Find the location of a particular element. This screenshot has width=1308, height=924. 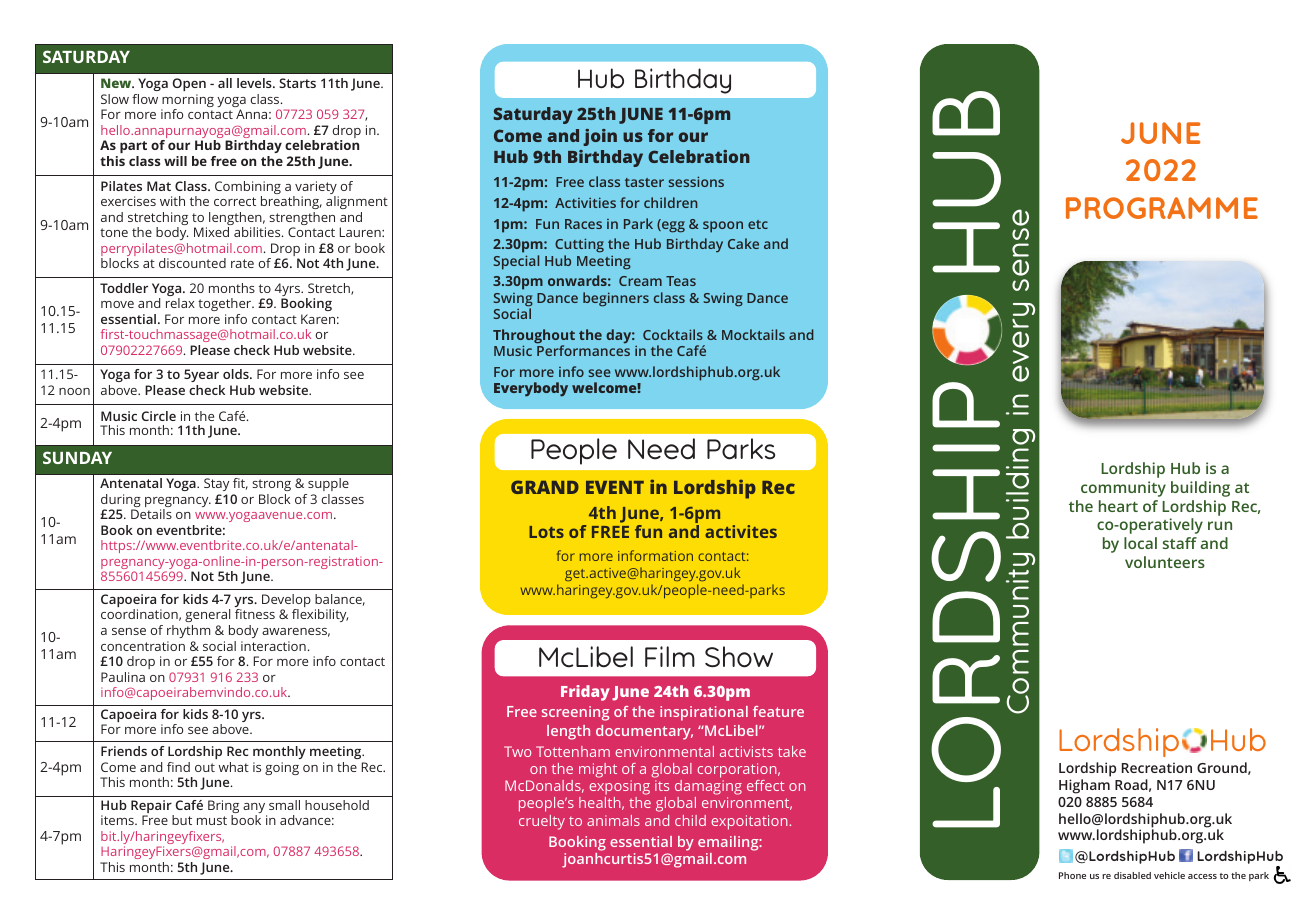

morning is located at coordinates (187, 102).
